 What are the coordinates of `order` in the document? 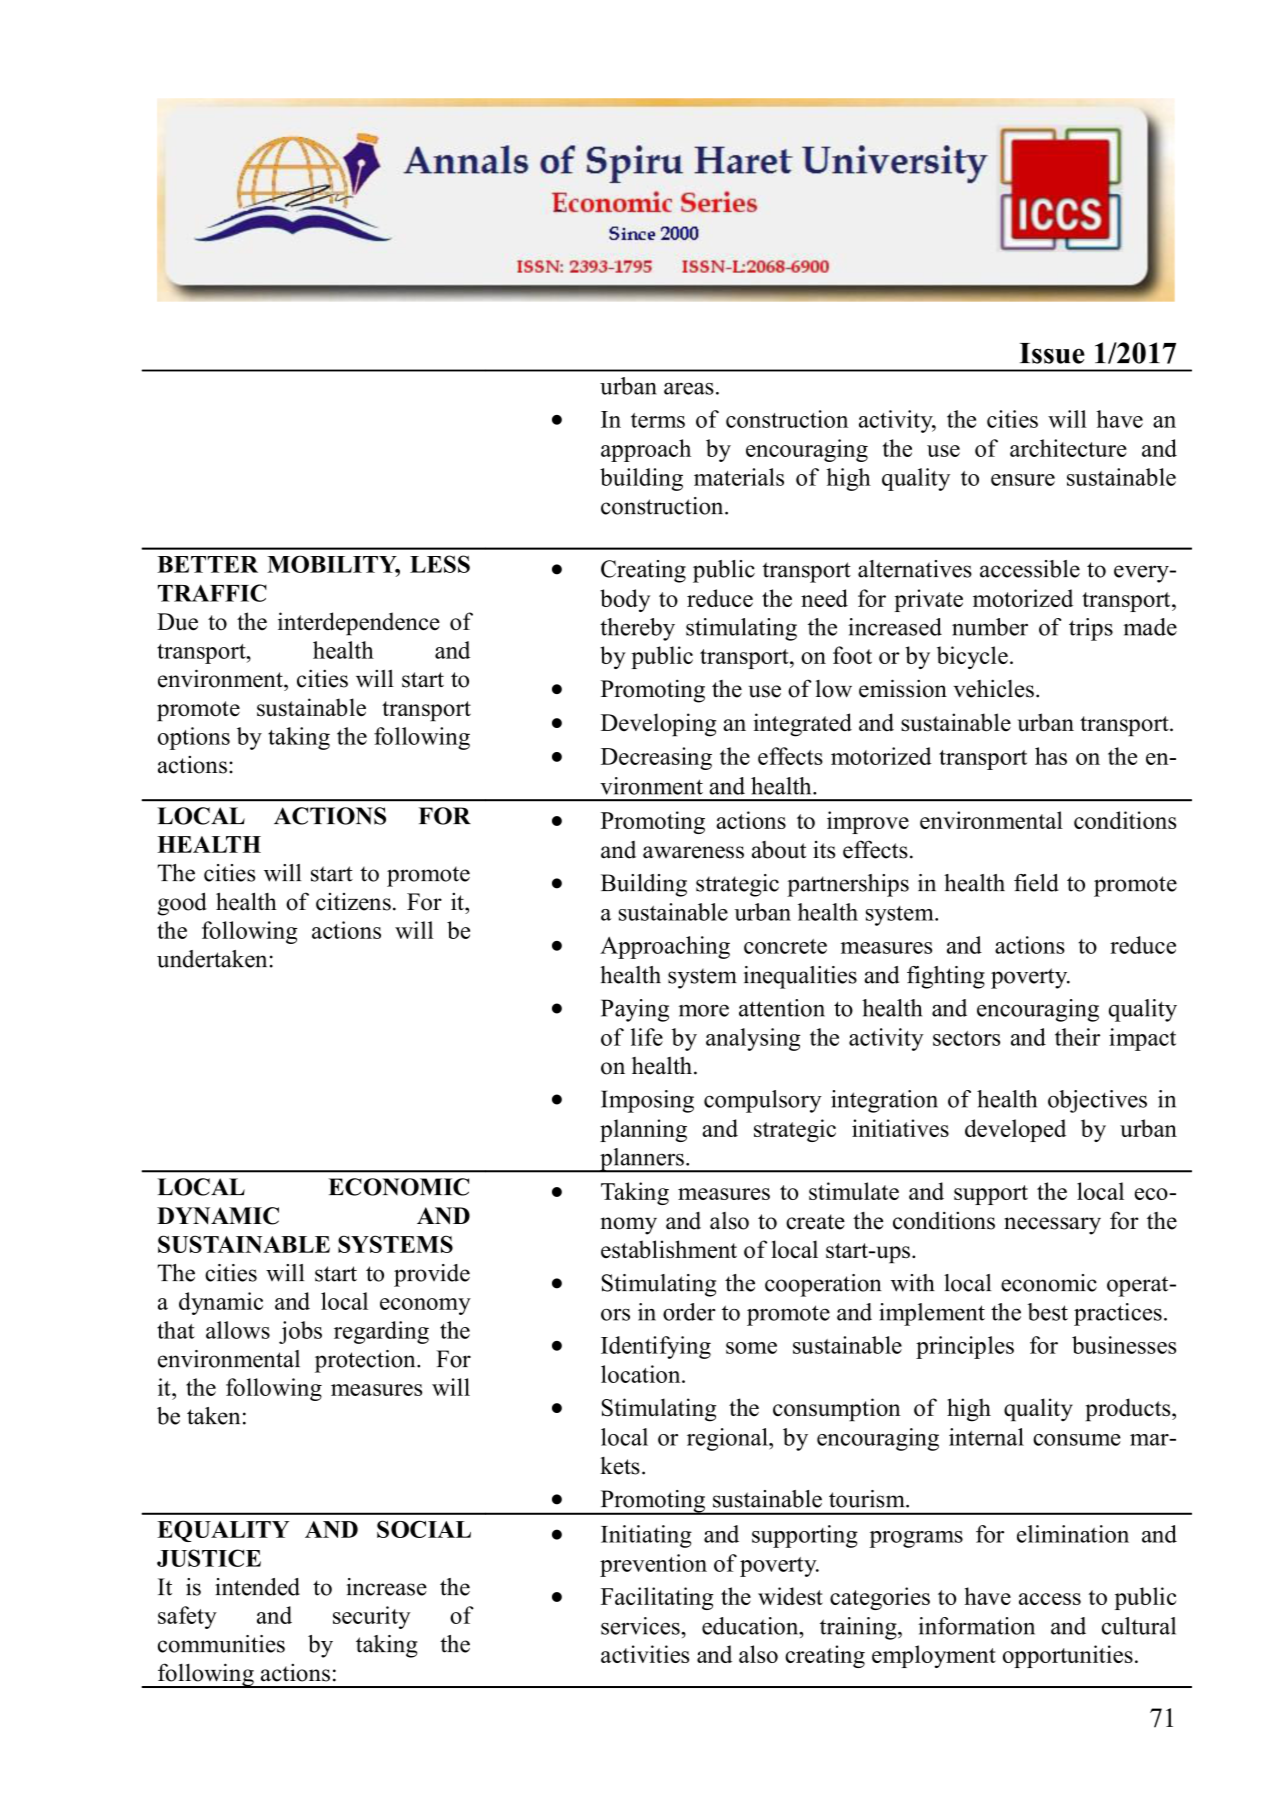 It's located at (689, 1312).
